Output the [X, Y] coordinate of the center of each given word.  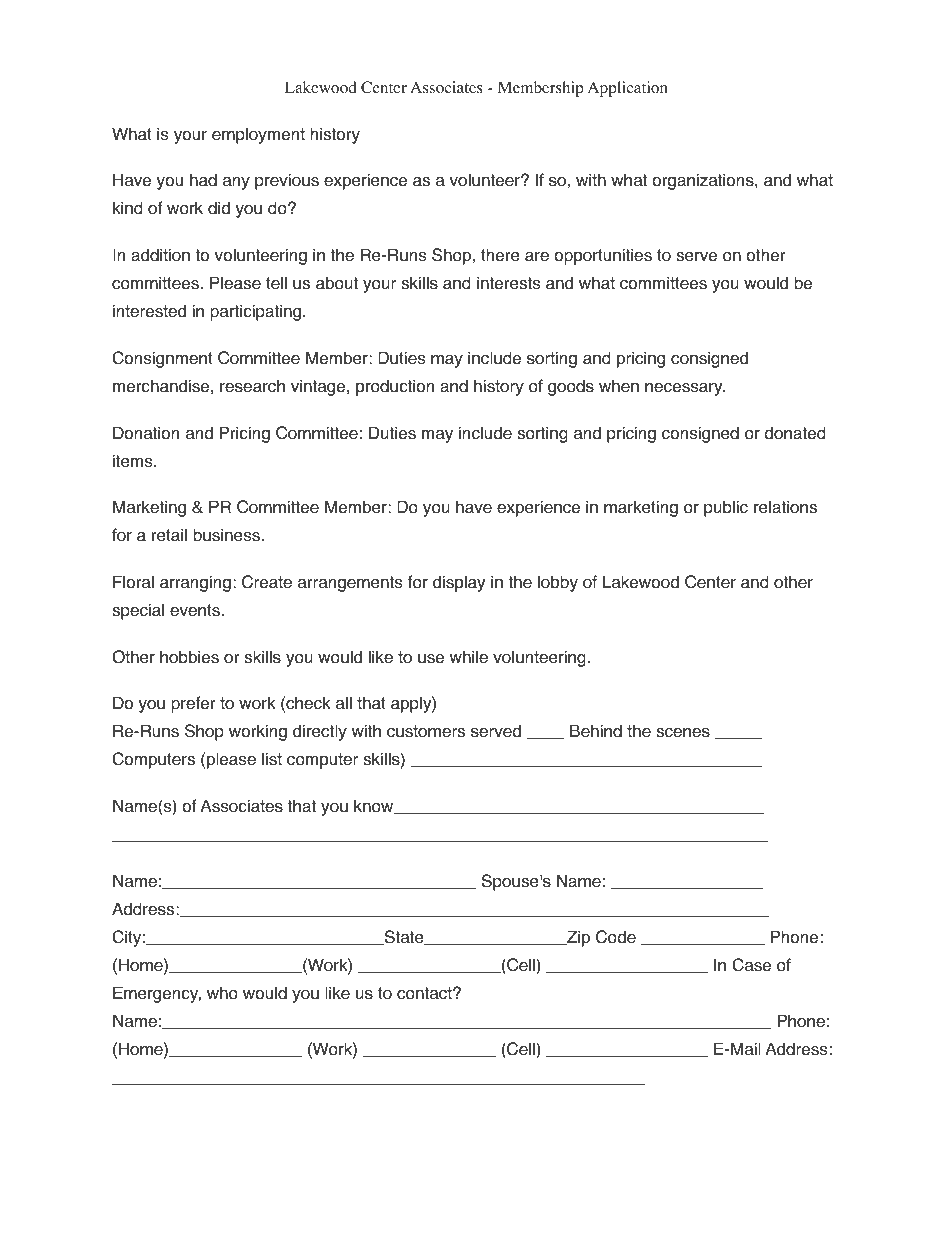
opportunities [603, 256]
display [459, 583]
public [726, 508]
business [227, 535]
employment [258, 135]
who [222, 993]
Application [628, 89]
